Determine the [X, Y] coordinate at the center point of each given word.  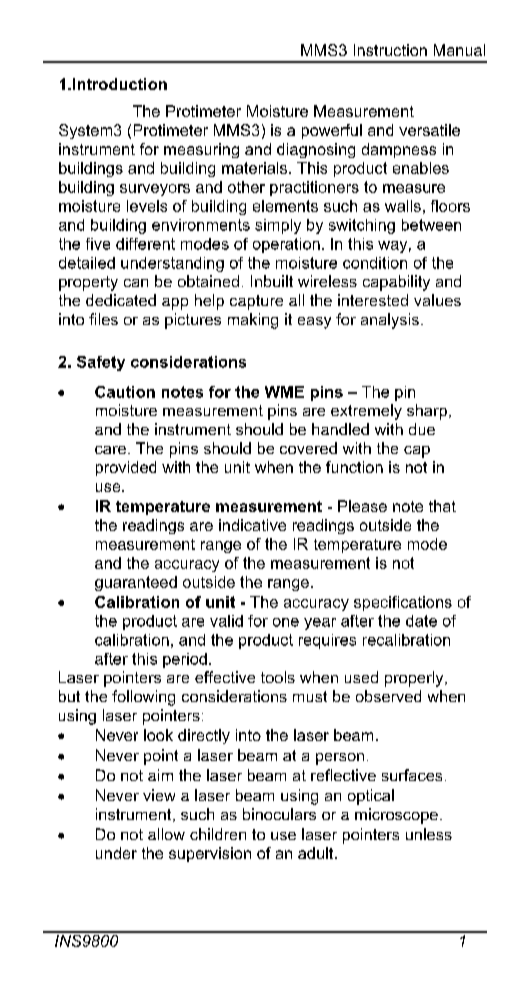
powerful [332, 131]
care [110, 450]
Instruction [390, 50]
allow [166, 834]
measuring [201, 150]
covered [308, 448]
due [422, 429]
